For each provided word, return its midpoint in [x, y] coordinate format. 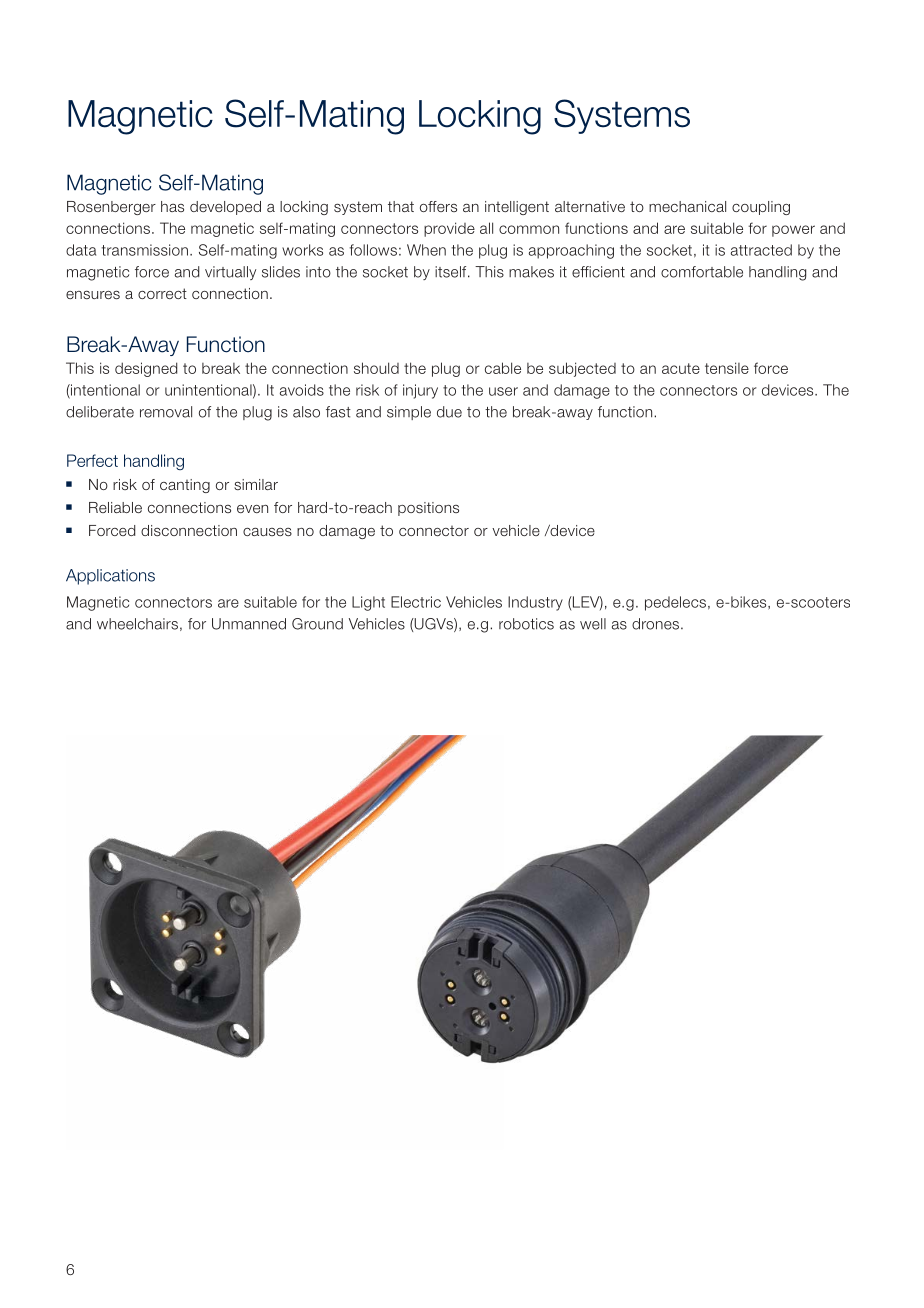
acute [681, 368]
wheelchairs [137, 624]
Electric [416, 602]
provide [449, 229]
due [449, 412]
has [172, 206]
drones [657, 624]
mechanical [687, 206]
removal [166, 412]
